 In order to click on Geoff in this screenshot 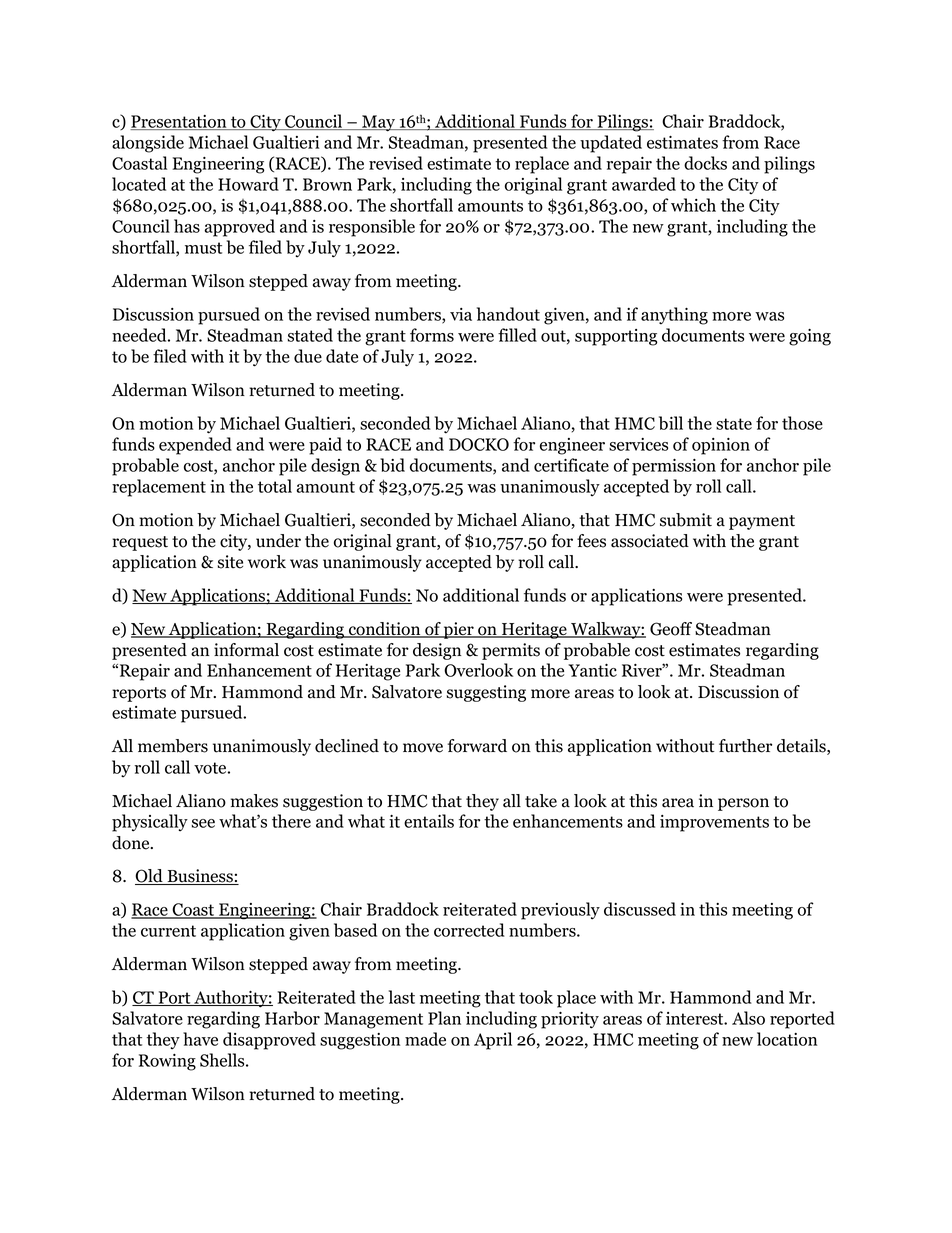, I will do `click(671, 629)`.
